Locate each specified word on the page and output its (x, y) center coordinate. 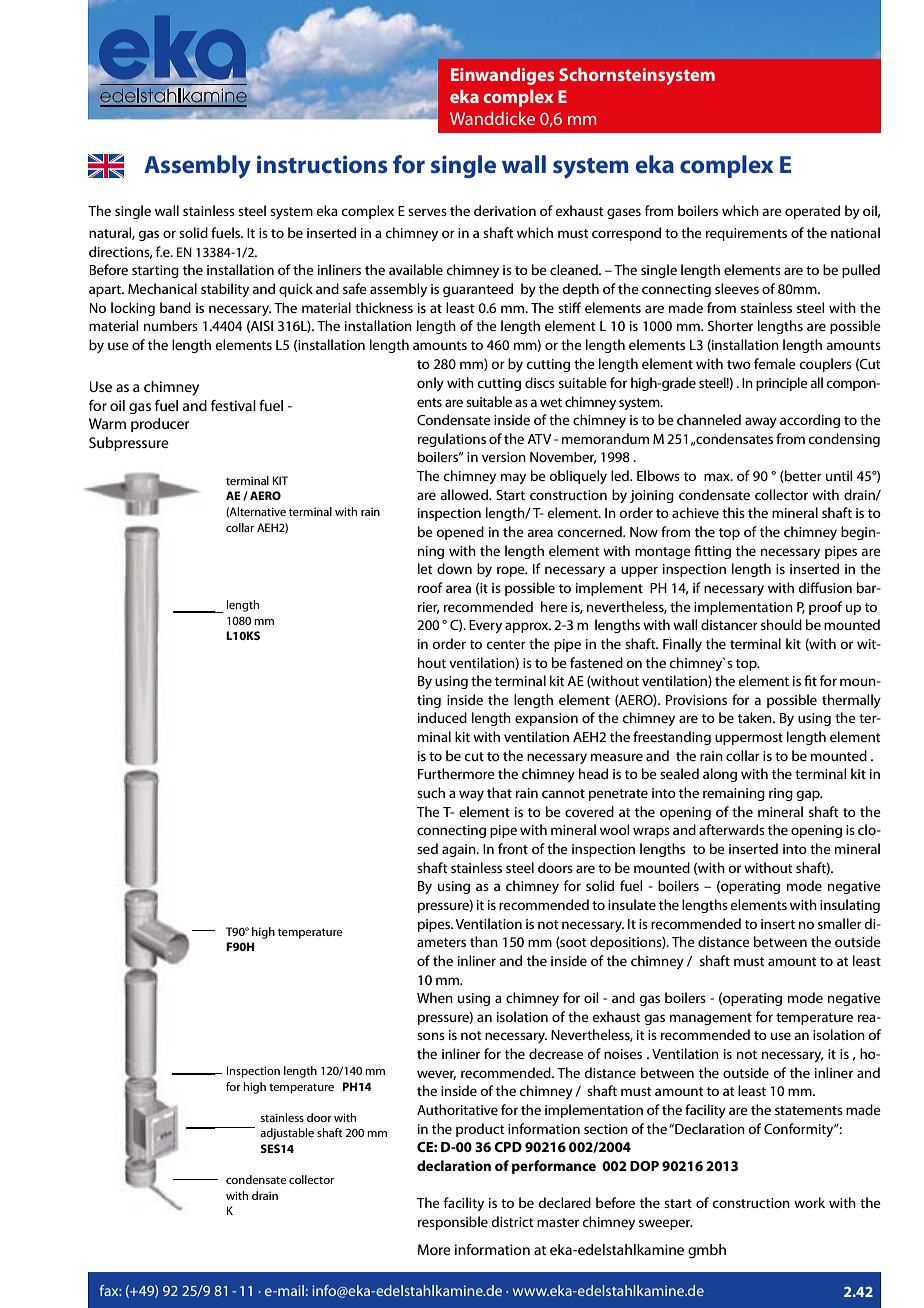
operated (812, 212)
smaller (840, 923)
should (781, 624)
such (431, 792)
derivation (505, 210)
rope (512, 571)
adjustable (287, 1134)
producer (160, 425)
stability (225, 290)
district (512, 1221)
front (513, 848)
